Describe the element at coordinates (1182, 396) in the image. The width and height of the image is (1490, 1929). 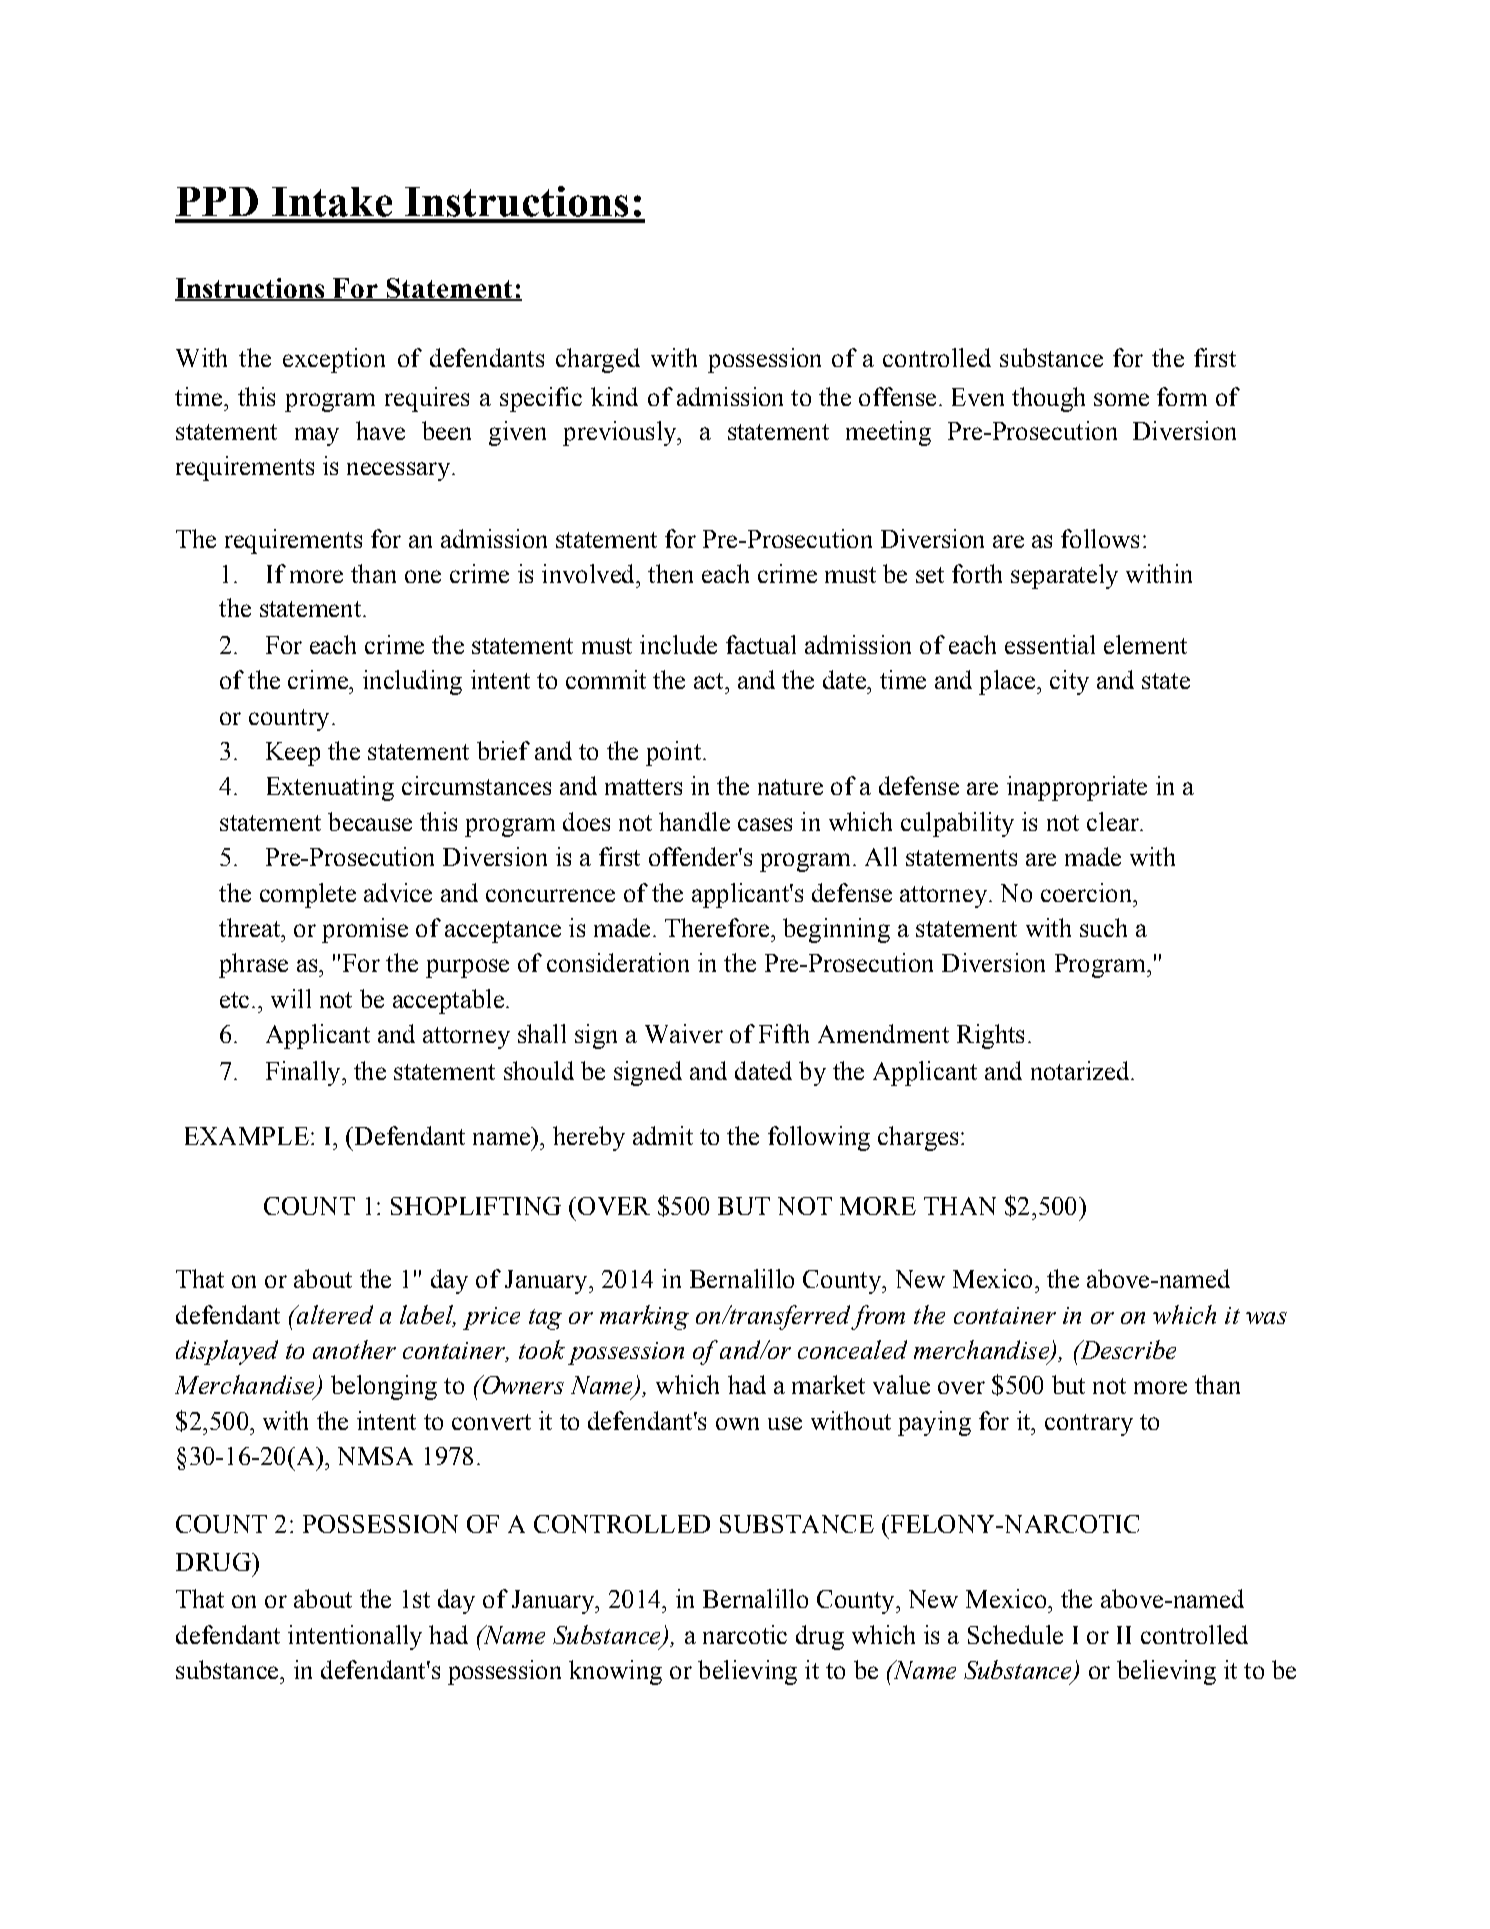
I see `form` at that location.
